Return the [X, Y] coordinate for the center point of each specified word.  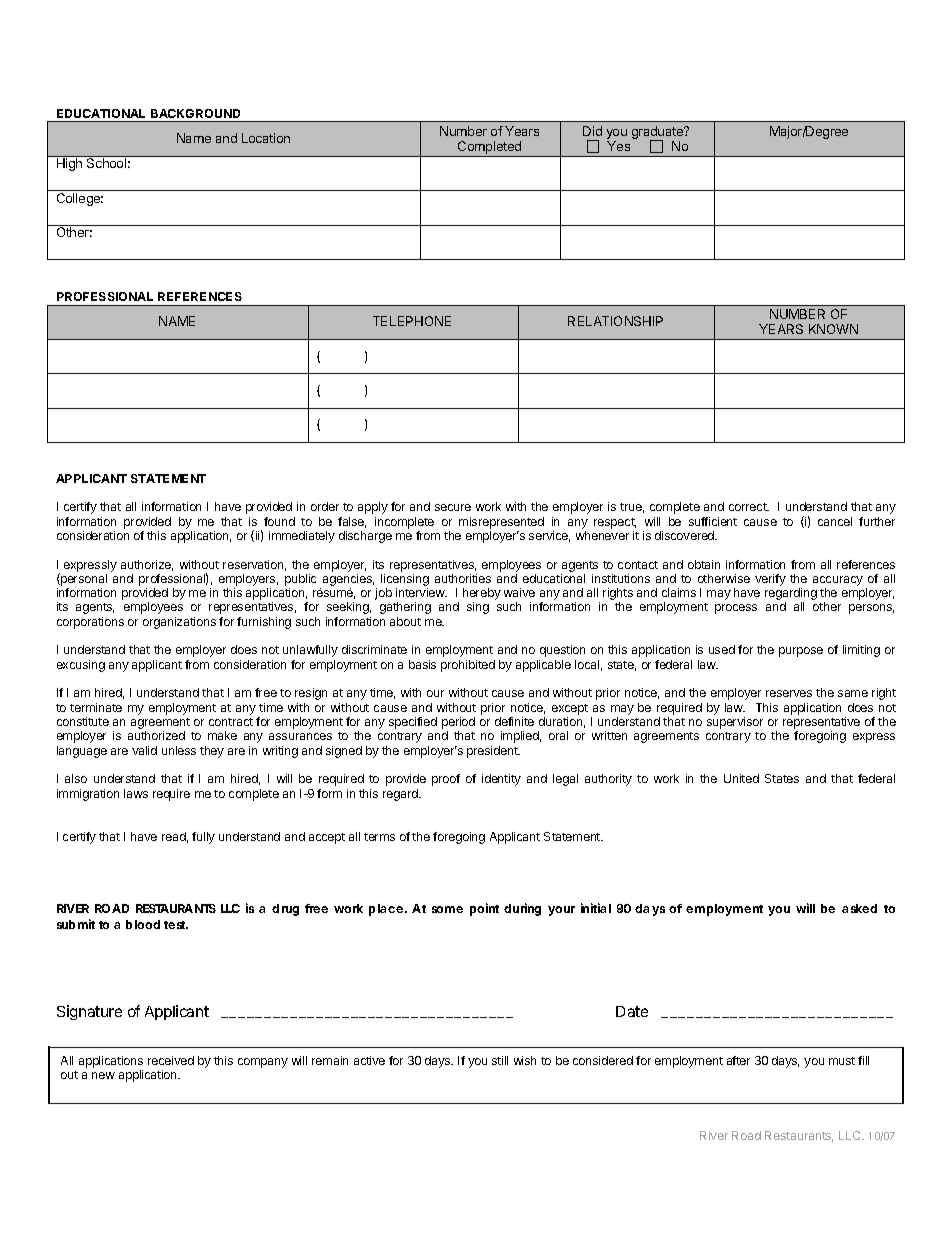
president [493, 752]
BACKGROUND [195, 113]
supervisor [735, 723]
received [171, 1060]
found [279, 521]
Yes [618, 146]
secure [453, 507]
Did [592, 131]
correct [749, 507]
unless [179, 750]
